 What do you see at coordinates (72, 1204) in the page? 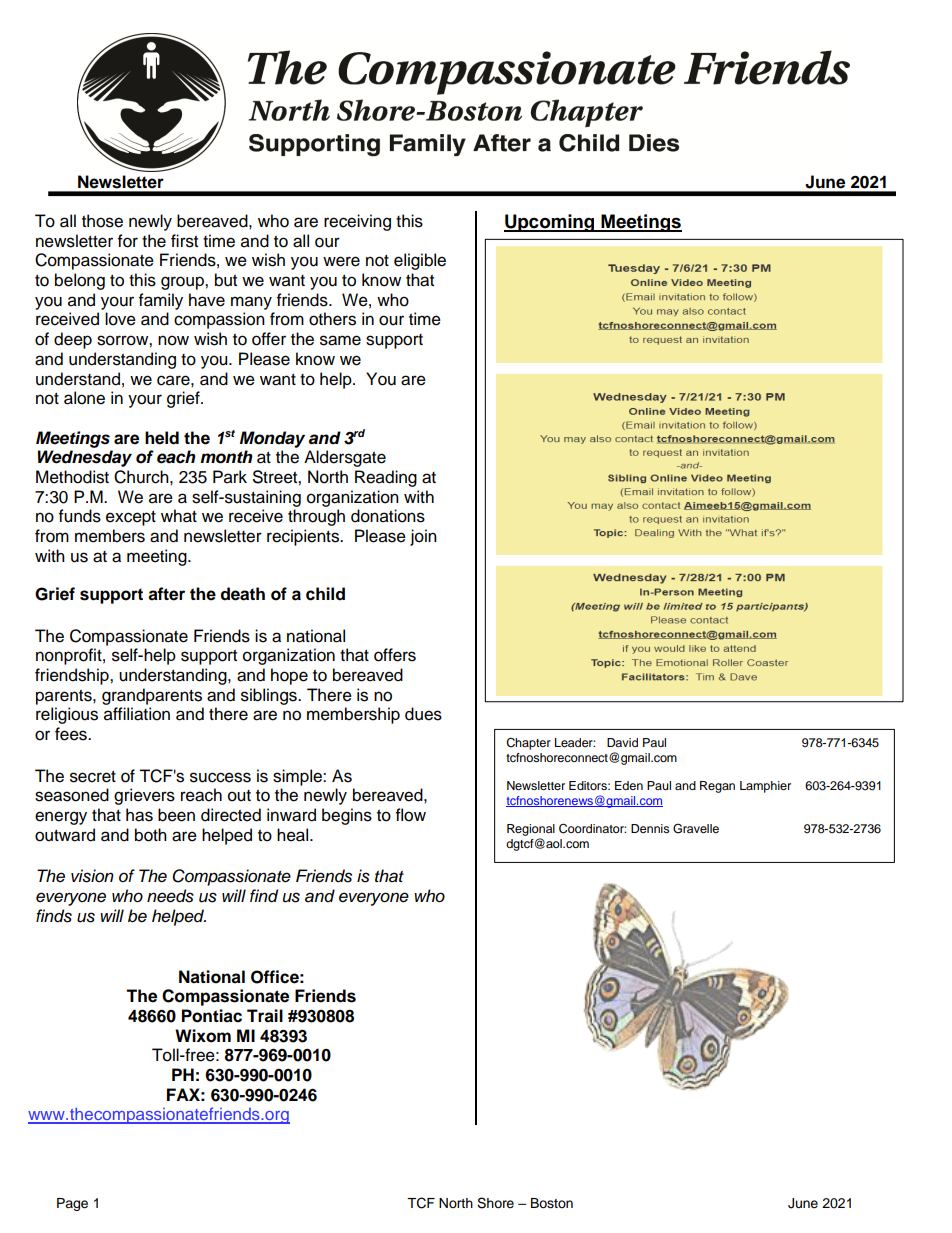
I see `Page` at bounding box center [72, 1204].
